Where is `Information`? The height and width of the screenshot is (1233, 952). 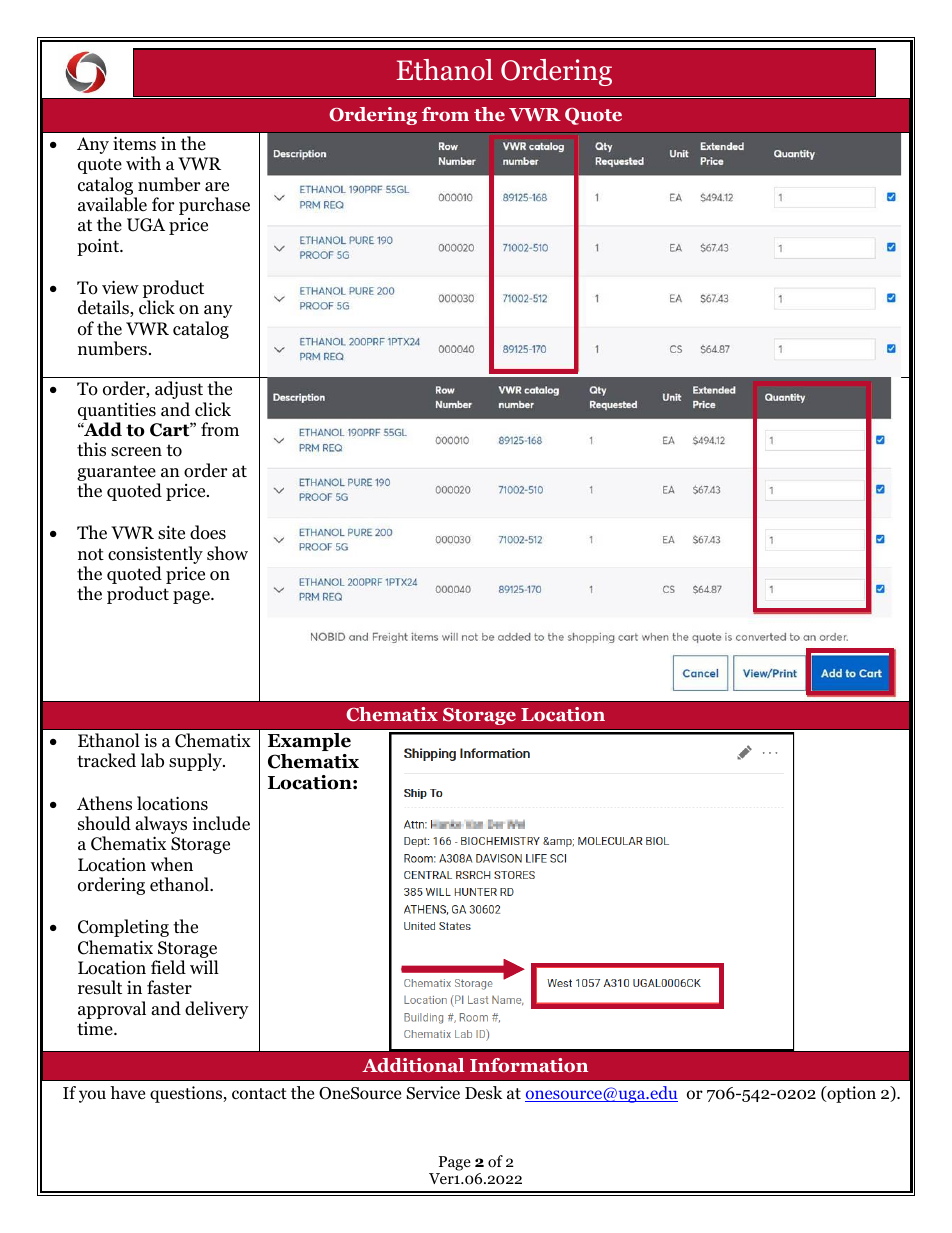 Information is located at coordinates (529, 1065).
